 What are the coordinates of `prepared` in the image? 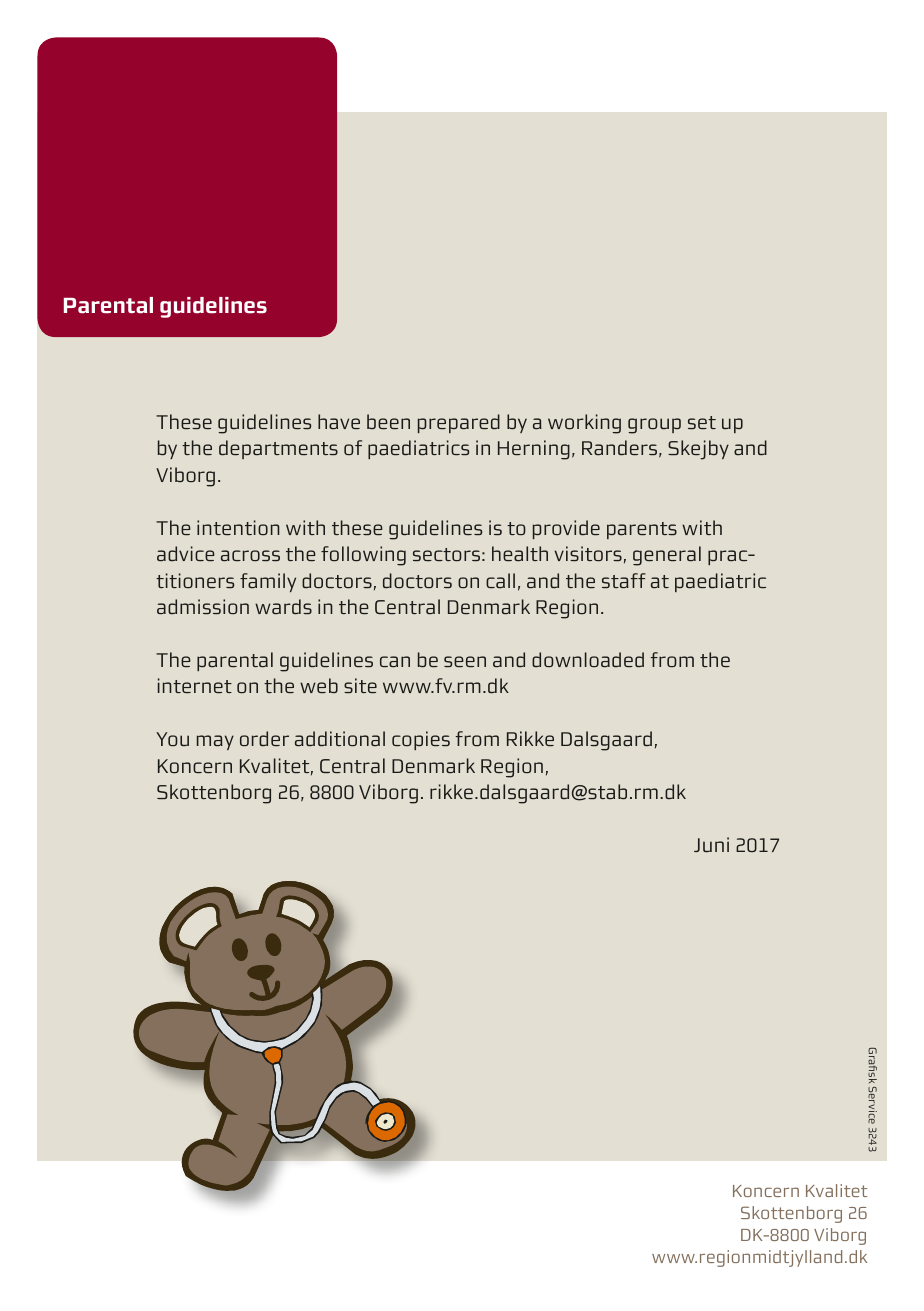 It's located at (459, 423).
